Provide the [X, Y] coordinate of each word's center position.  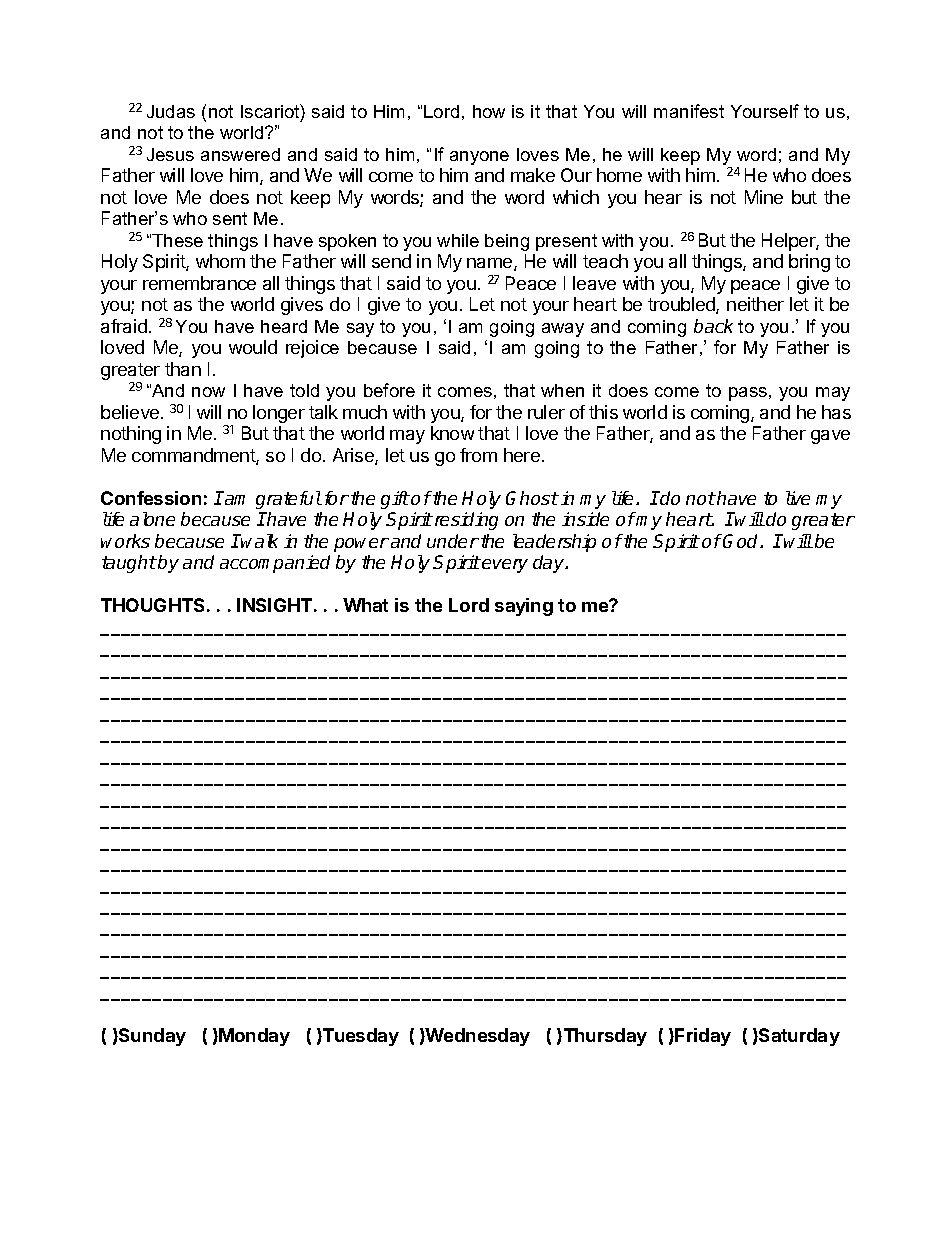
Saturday [798, 1037]
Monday [254, 1037]
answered [240, 154]
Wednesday [477, 1037]
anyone [479, 158]
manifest [689, 111]
